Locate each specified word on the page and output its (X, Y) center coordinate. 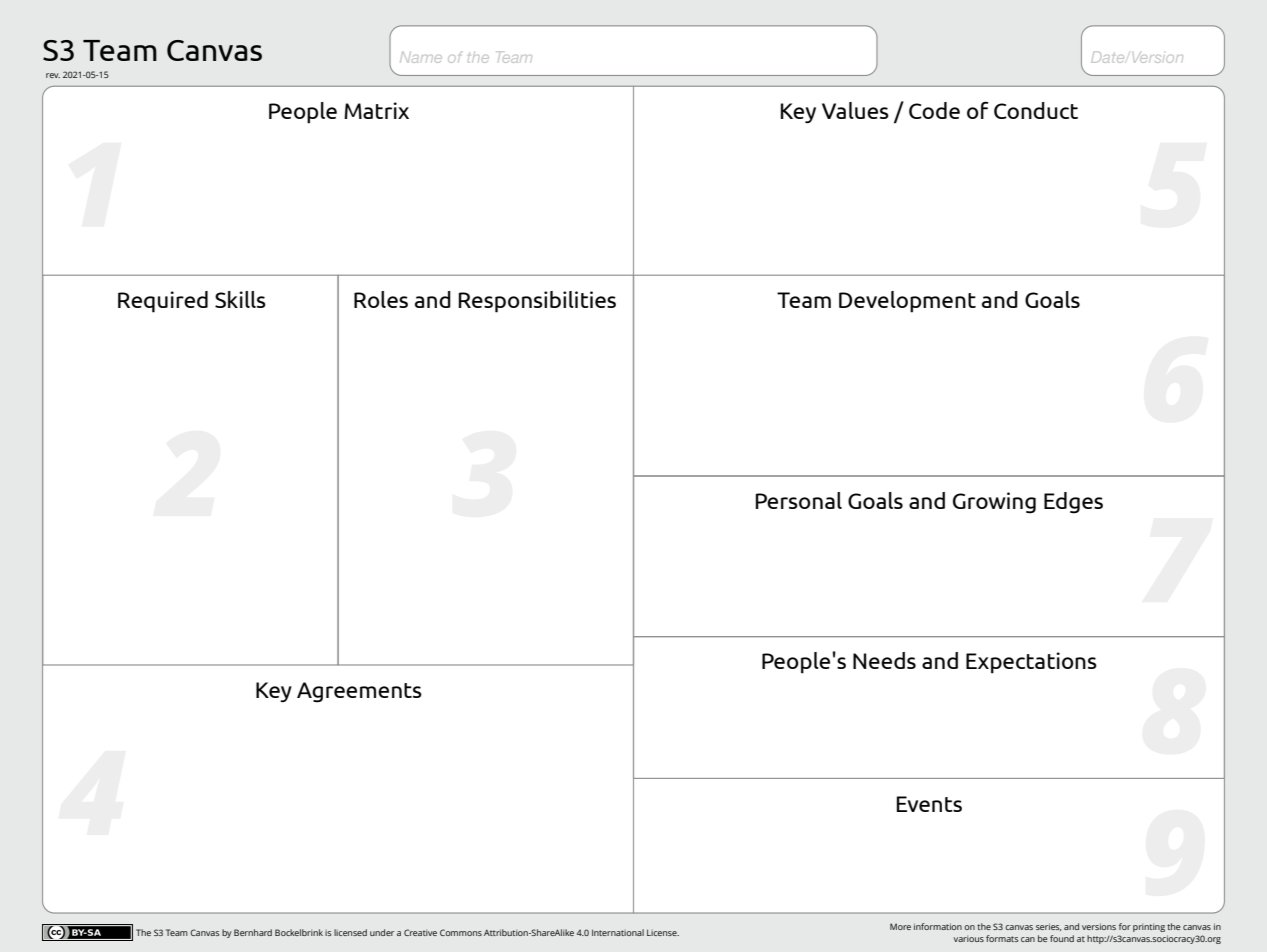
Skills (240, 299)
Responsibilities (537, 302)
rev (53, 75)
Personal (799, 500)
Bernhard (253, 932)
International (618, 932)
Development (907, 302)
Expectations (1031, 663)
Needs (884, 660)
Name (421, 57)
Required (163, 302)
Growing (994, 503)
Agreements (359, 692)
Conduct (1036, 110)
